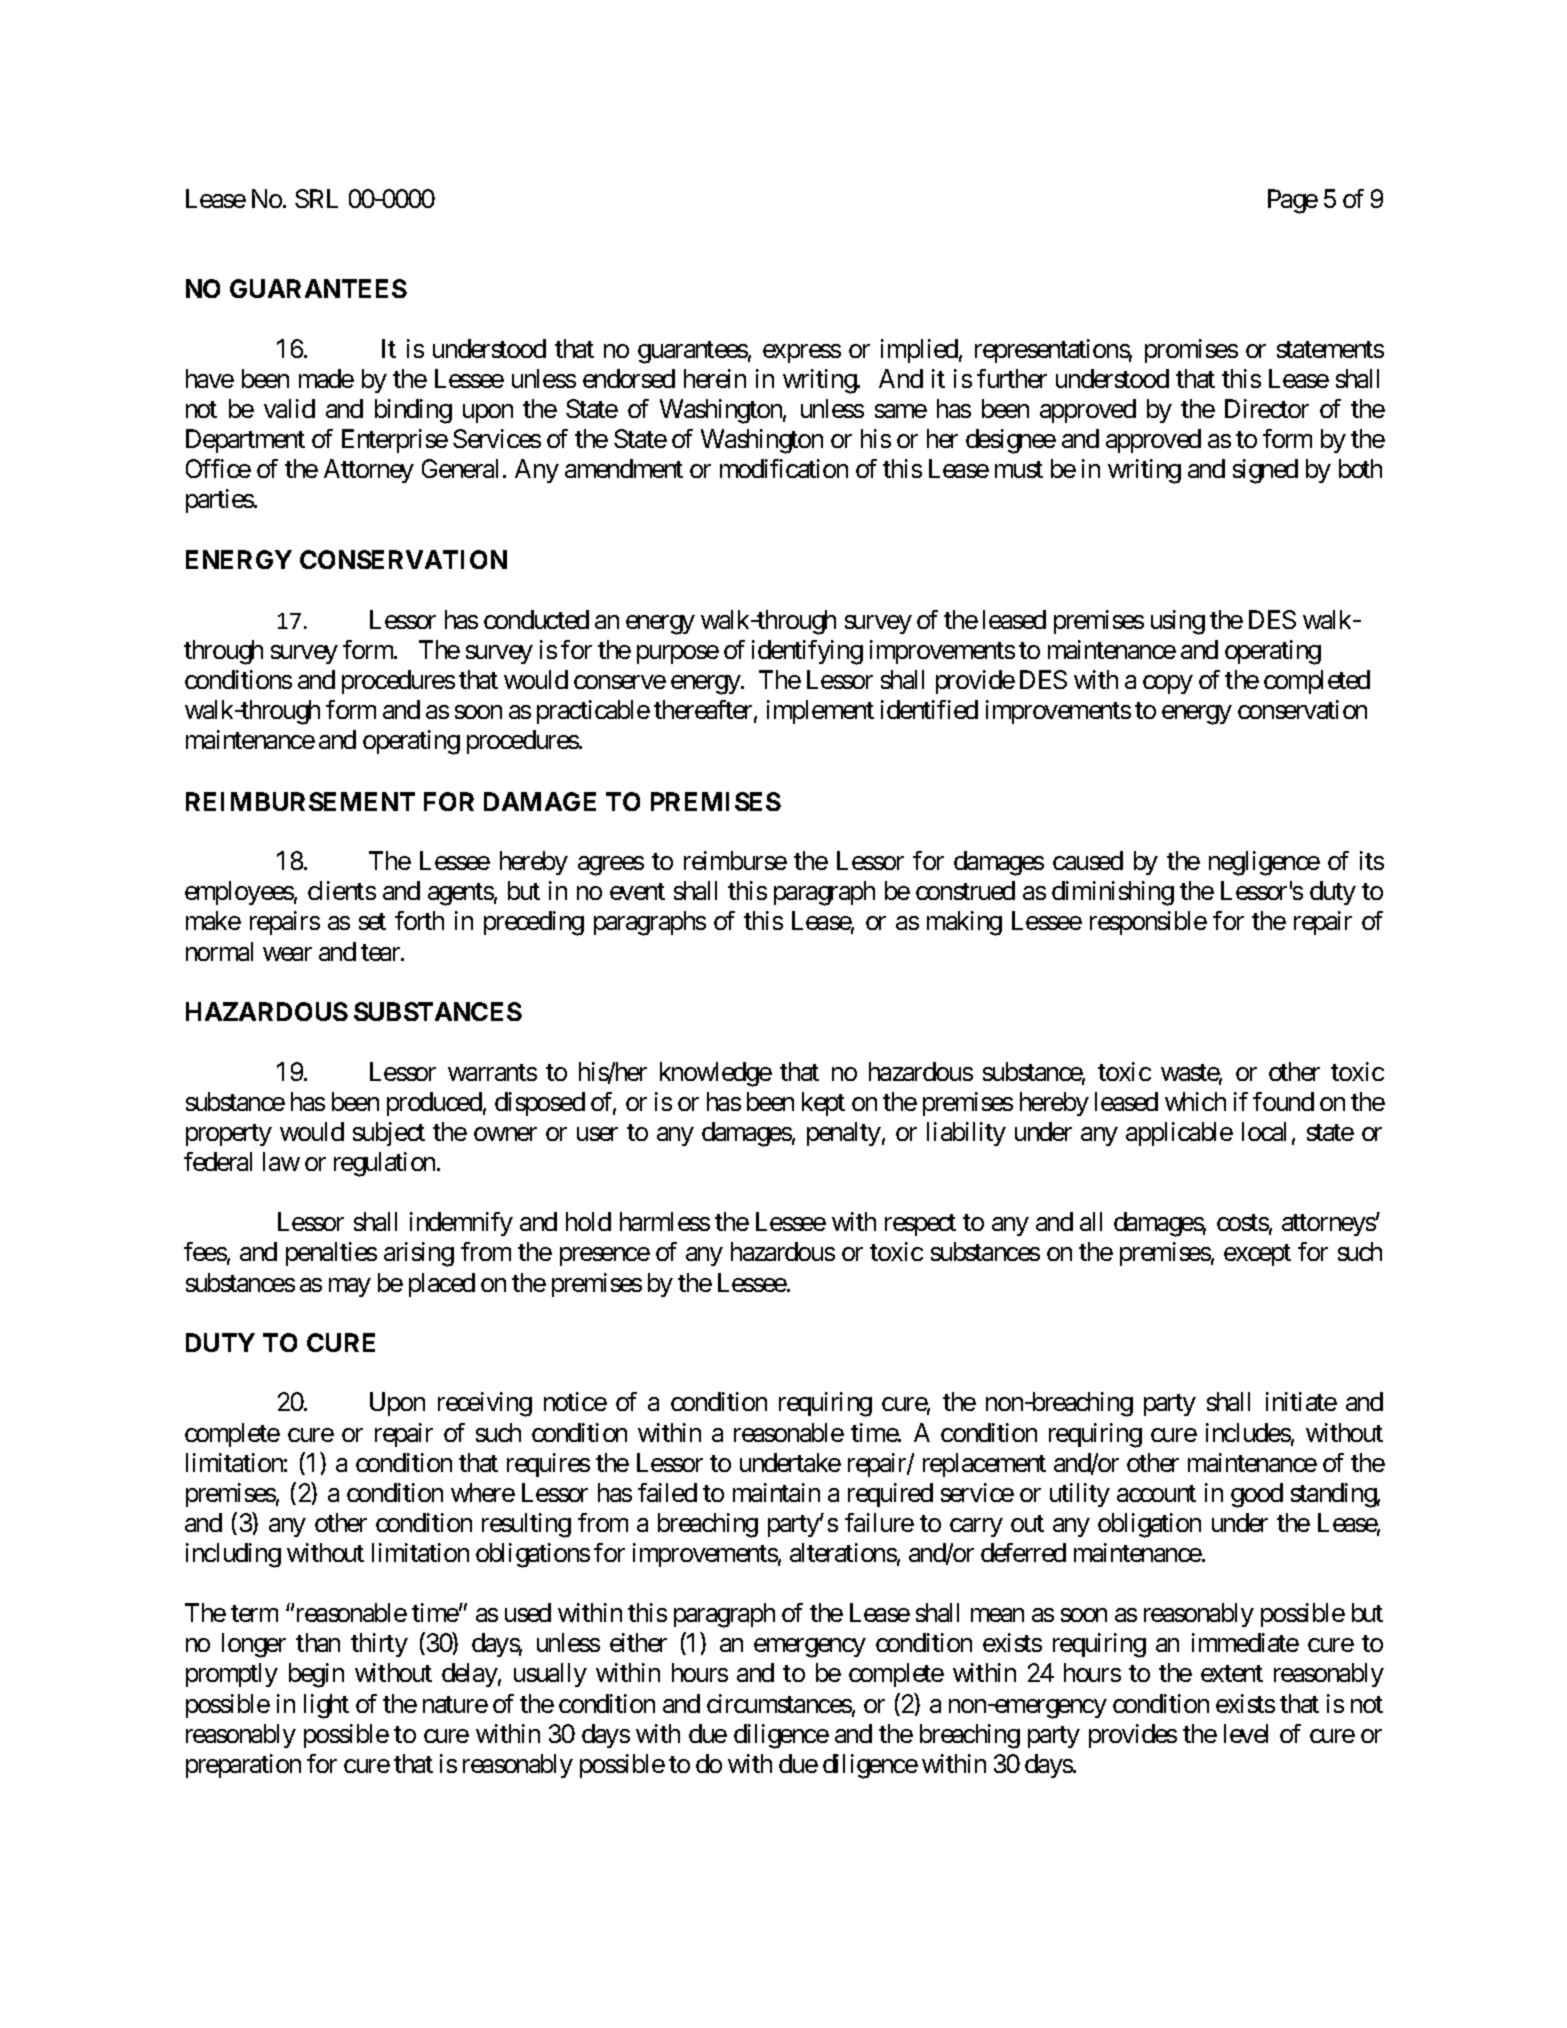  What do you see at coordinates (316, 198) in the screenshot?
I see `SRL` at bounding box center [316, 198].
